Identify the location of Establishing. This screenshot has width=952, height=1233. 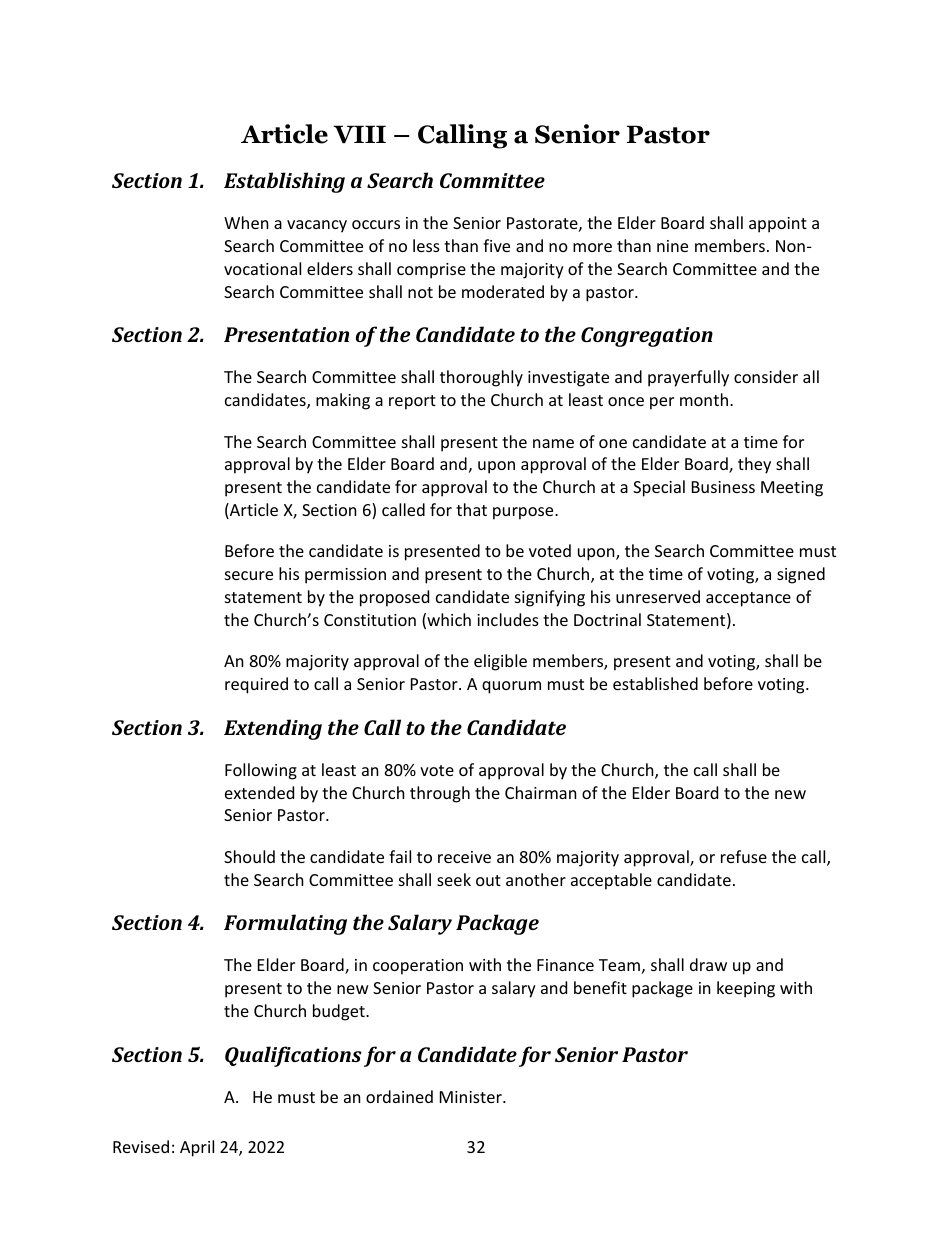
(284, 182).
